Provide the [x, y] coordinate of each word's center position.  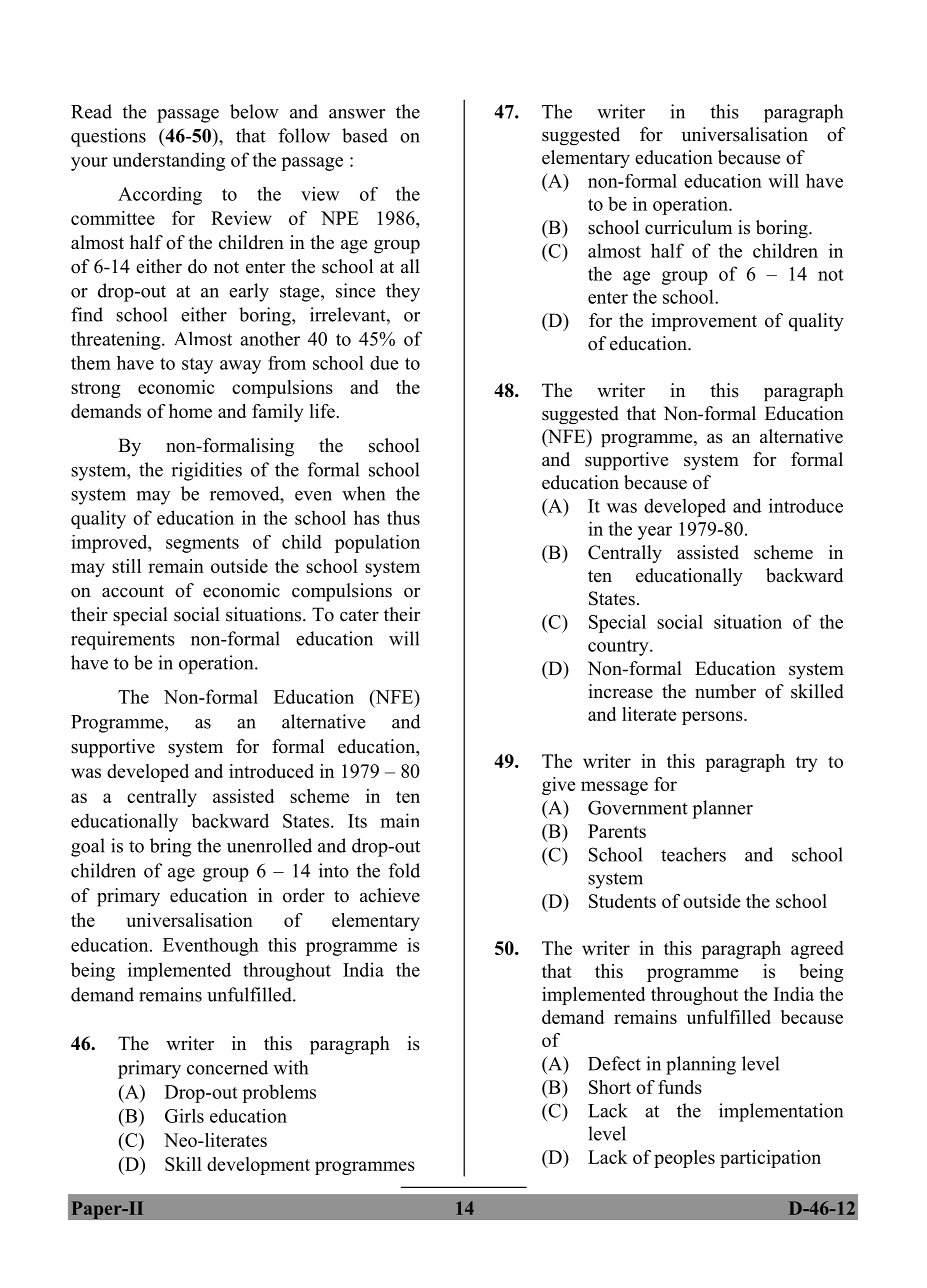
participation [770, 1159]
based [365, 135]
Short [610, 1087]
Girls [184, 1116]
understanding [169, 161]
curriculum [688, 227]
